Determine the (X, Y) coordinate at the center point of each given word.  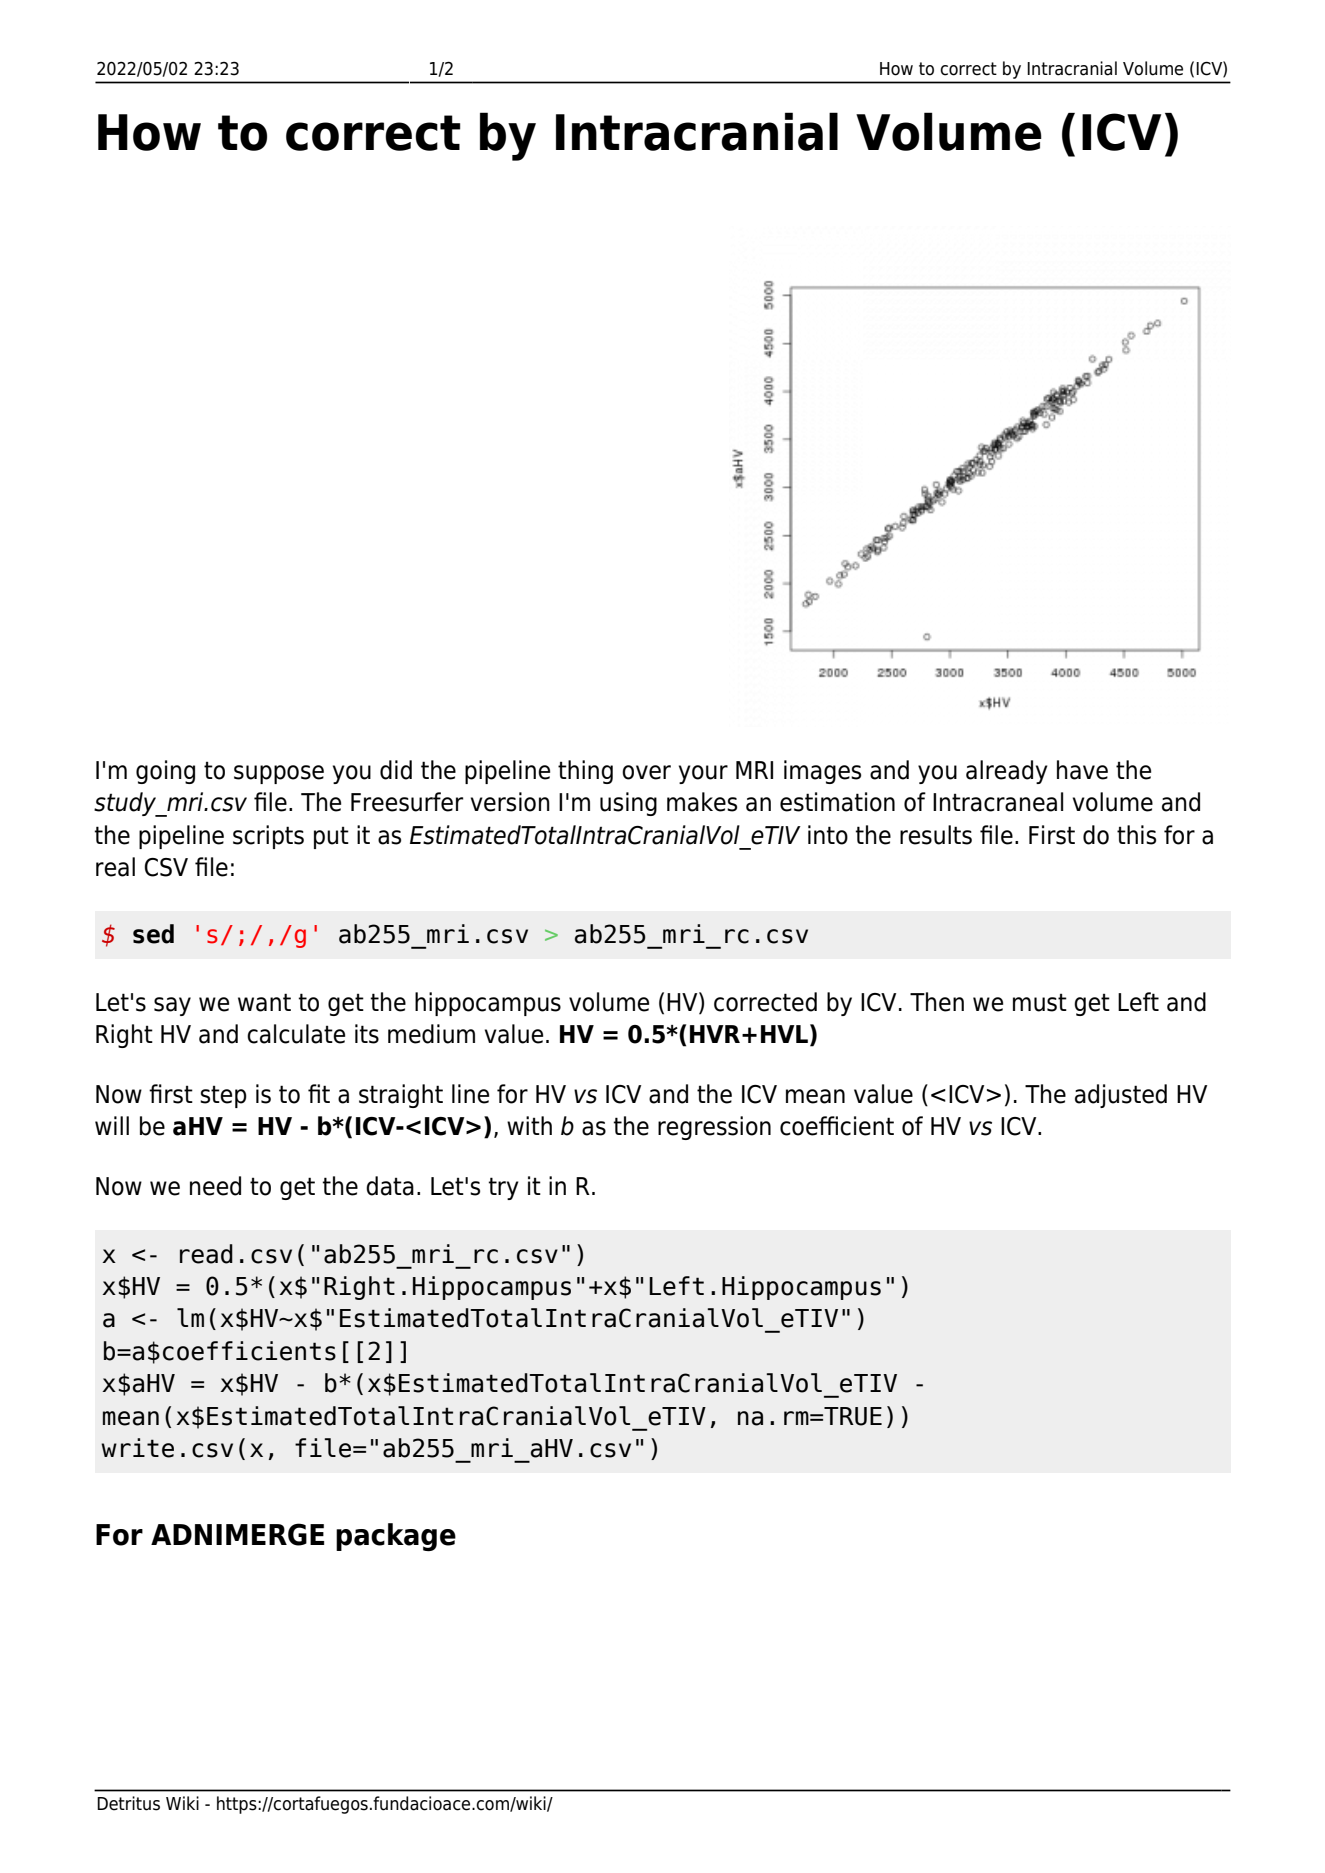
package (396, 1537)
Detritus (128, 1803)
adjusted (1121, 1096)
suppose (279, 774)
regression (714, 1128)
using (628, 804)
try (503, 1188)
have (1082, 770)
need (215, 1186)
